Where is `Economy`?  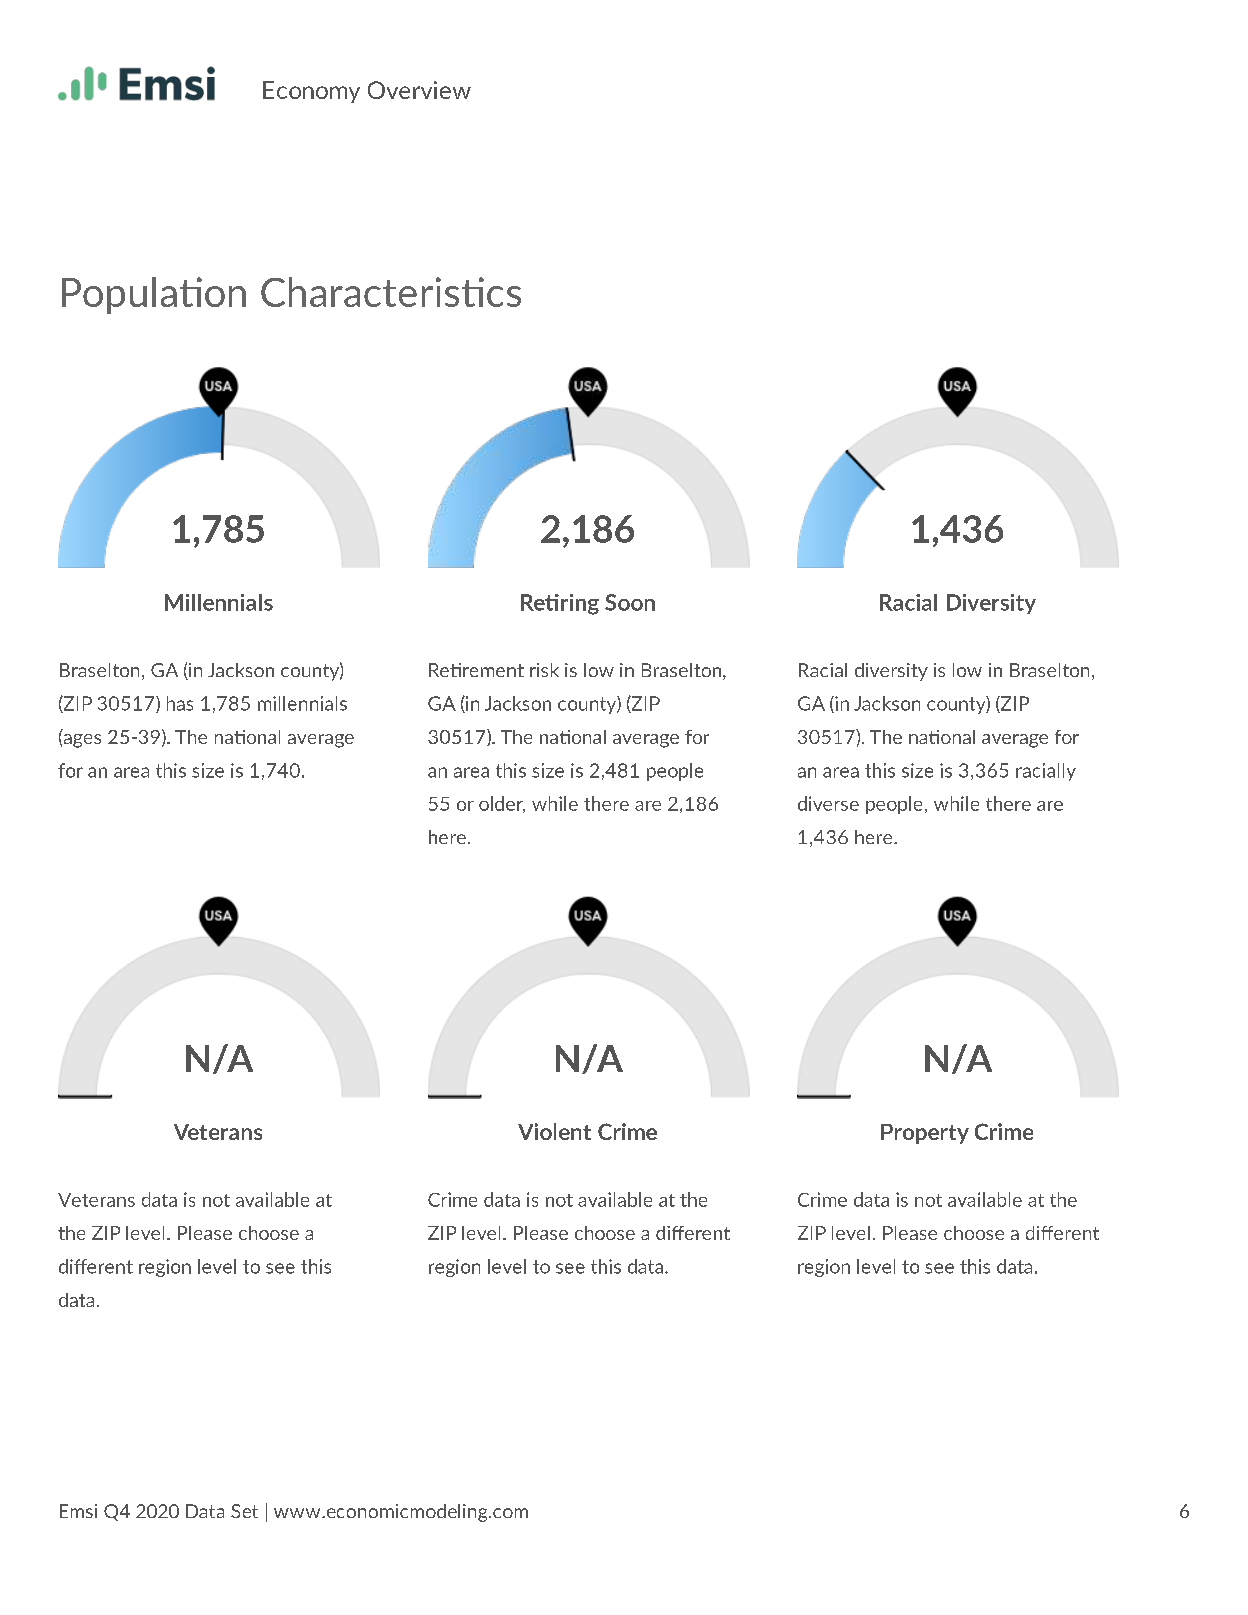
Economy is located at coordinates (311, 92).
